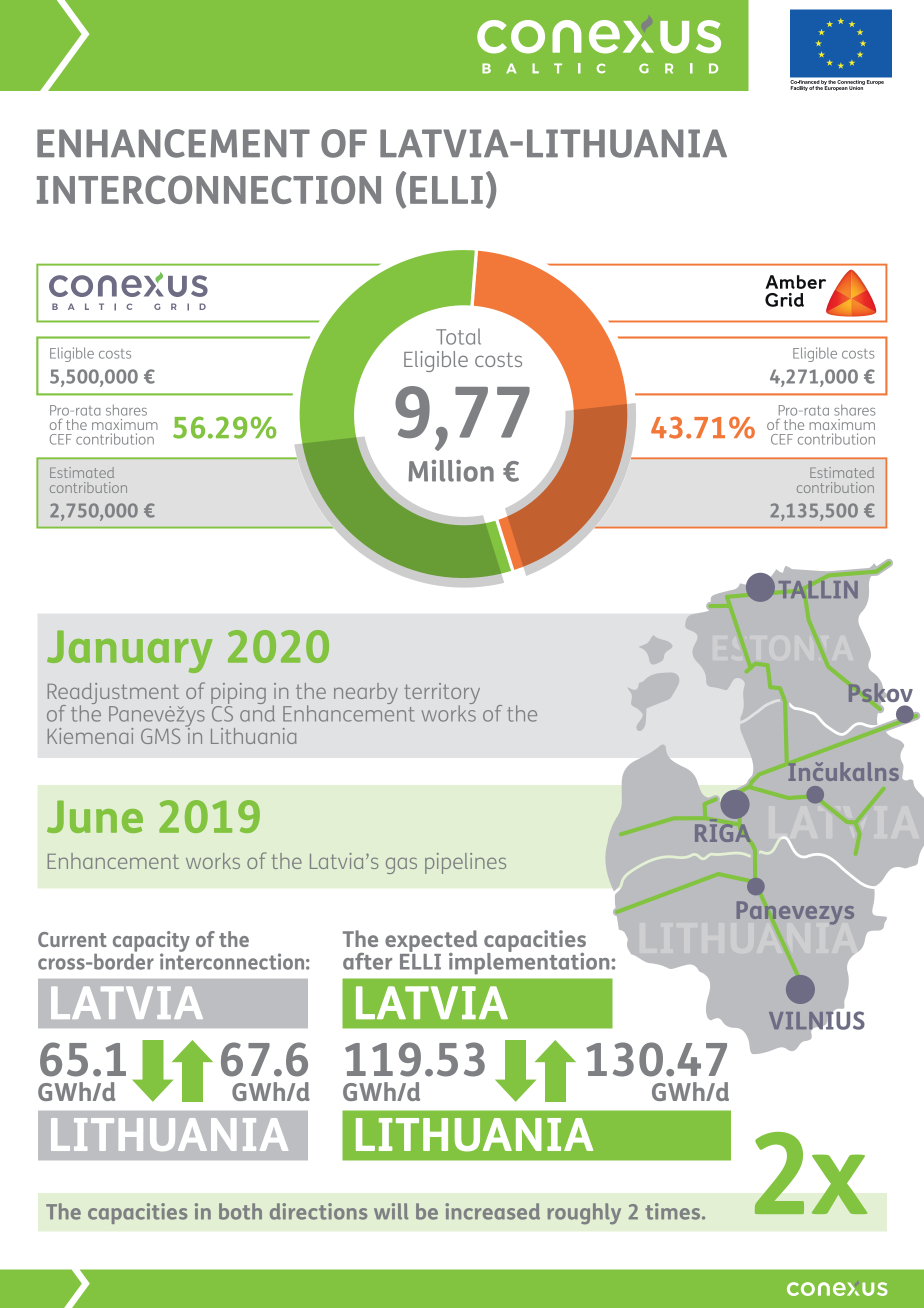  What do you see at coordinates (451, 471) in the document?
I see `Million` at bounding box center [451, 471].
